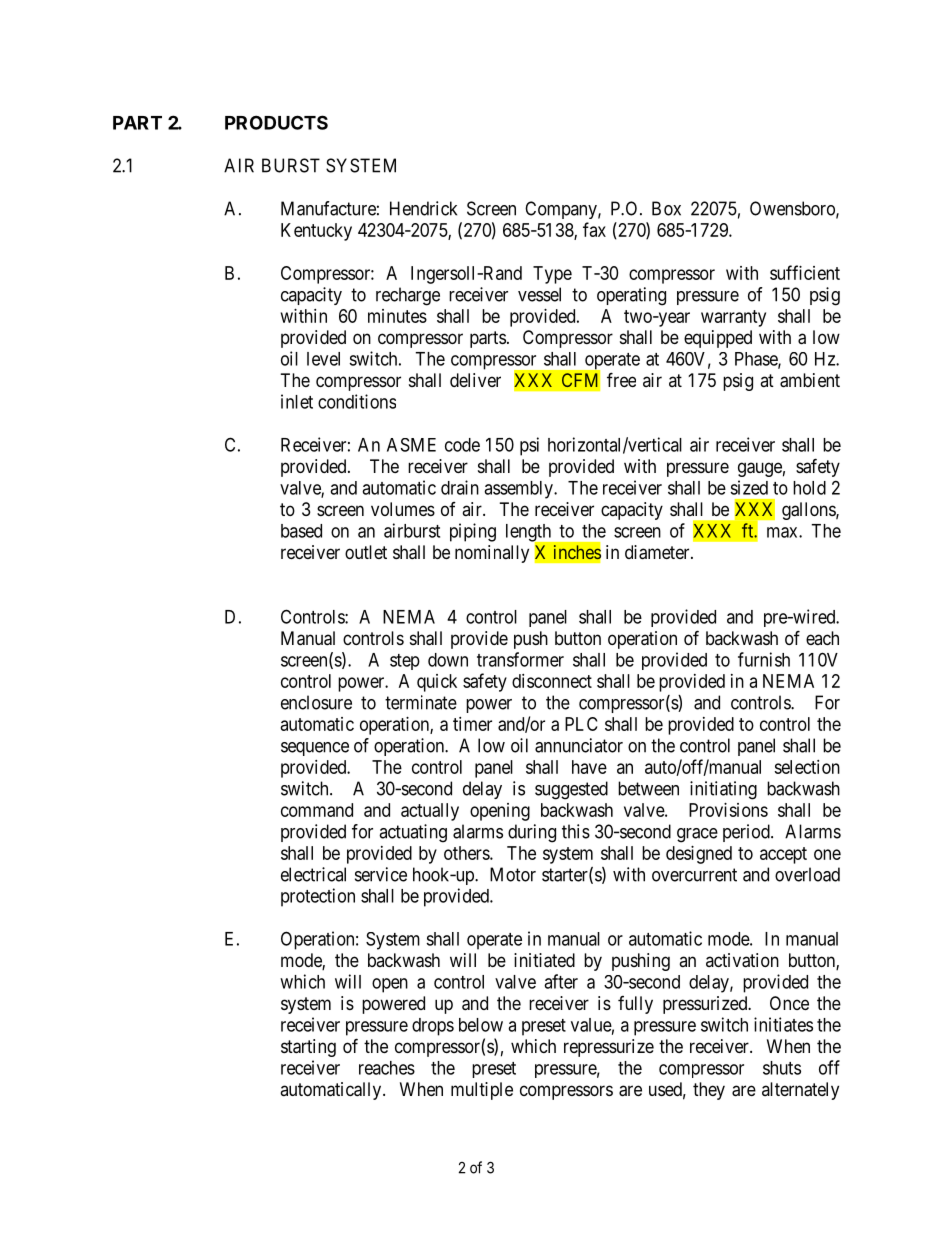 The width and height of the screenshot is (952, 1233). What do you see at coordinates (571, 790) in the screenshot?
I see `suggested` at bounding box center [571, 790].
